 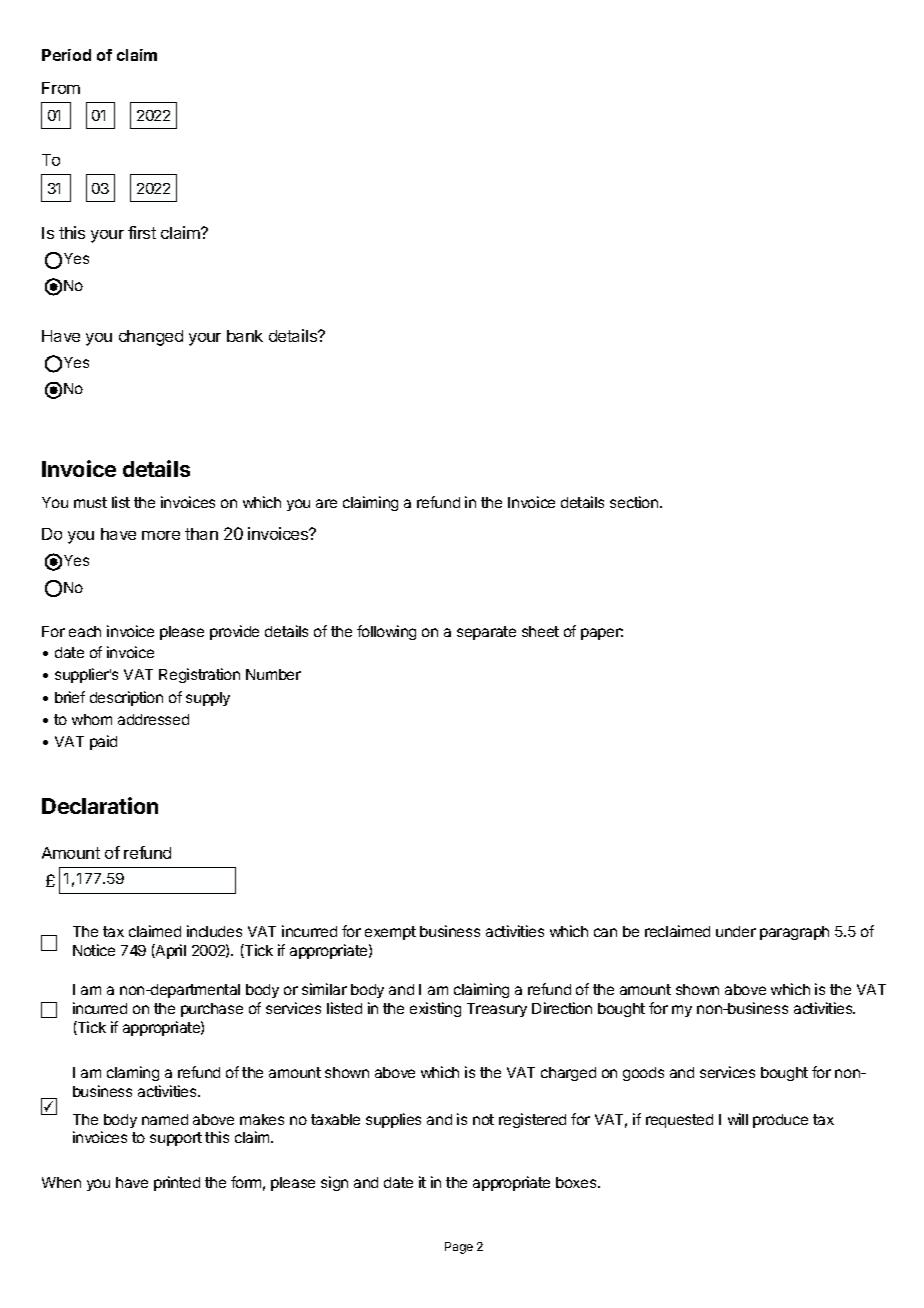 What do you see at coordinates (635, 502) in the image?
I see `section` at bounding box center [635, 502].
